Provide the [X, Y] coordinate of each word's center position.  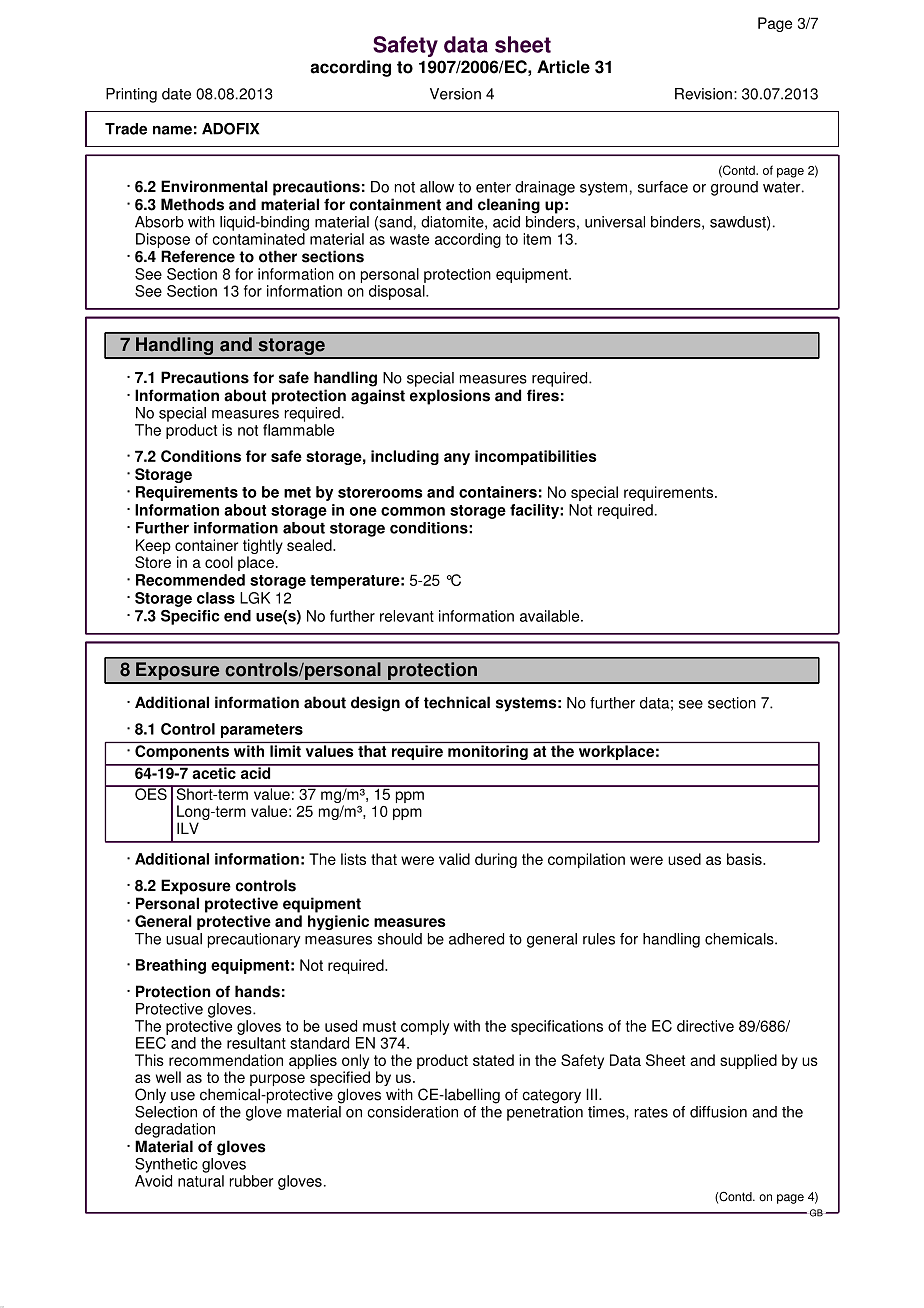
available [551, 616]
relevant [407, 616]
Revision [703, 94]
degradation [175, 1130]
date [176, 94]
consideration [412, 1112]
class [216, 598]
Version [455, 94]
